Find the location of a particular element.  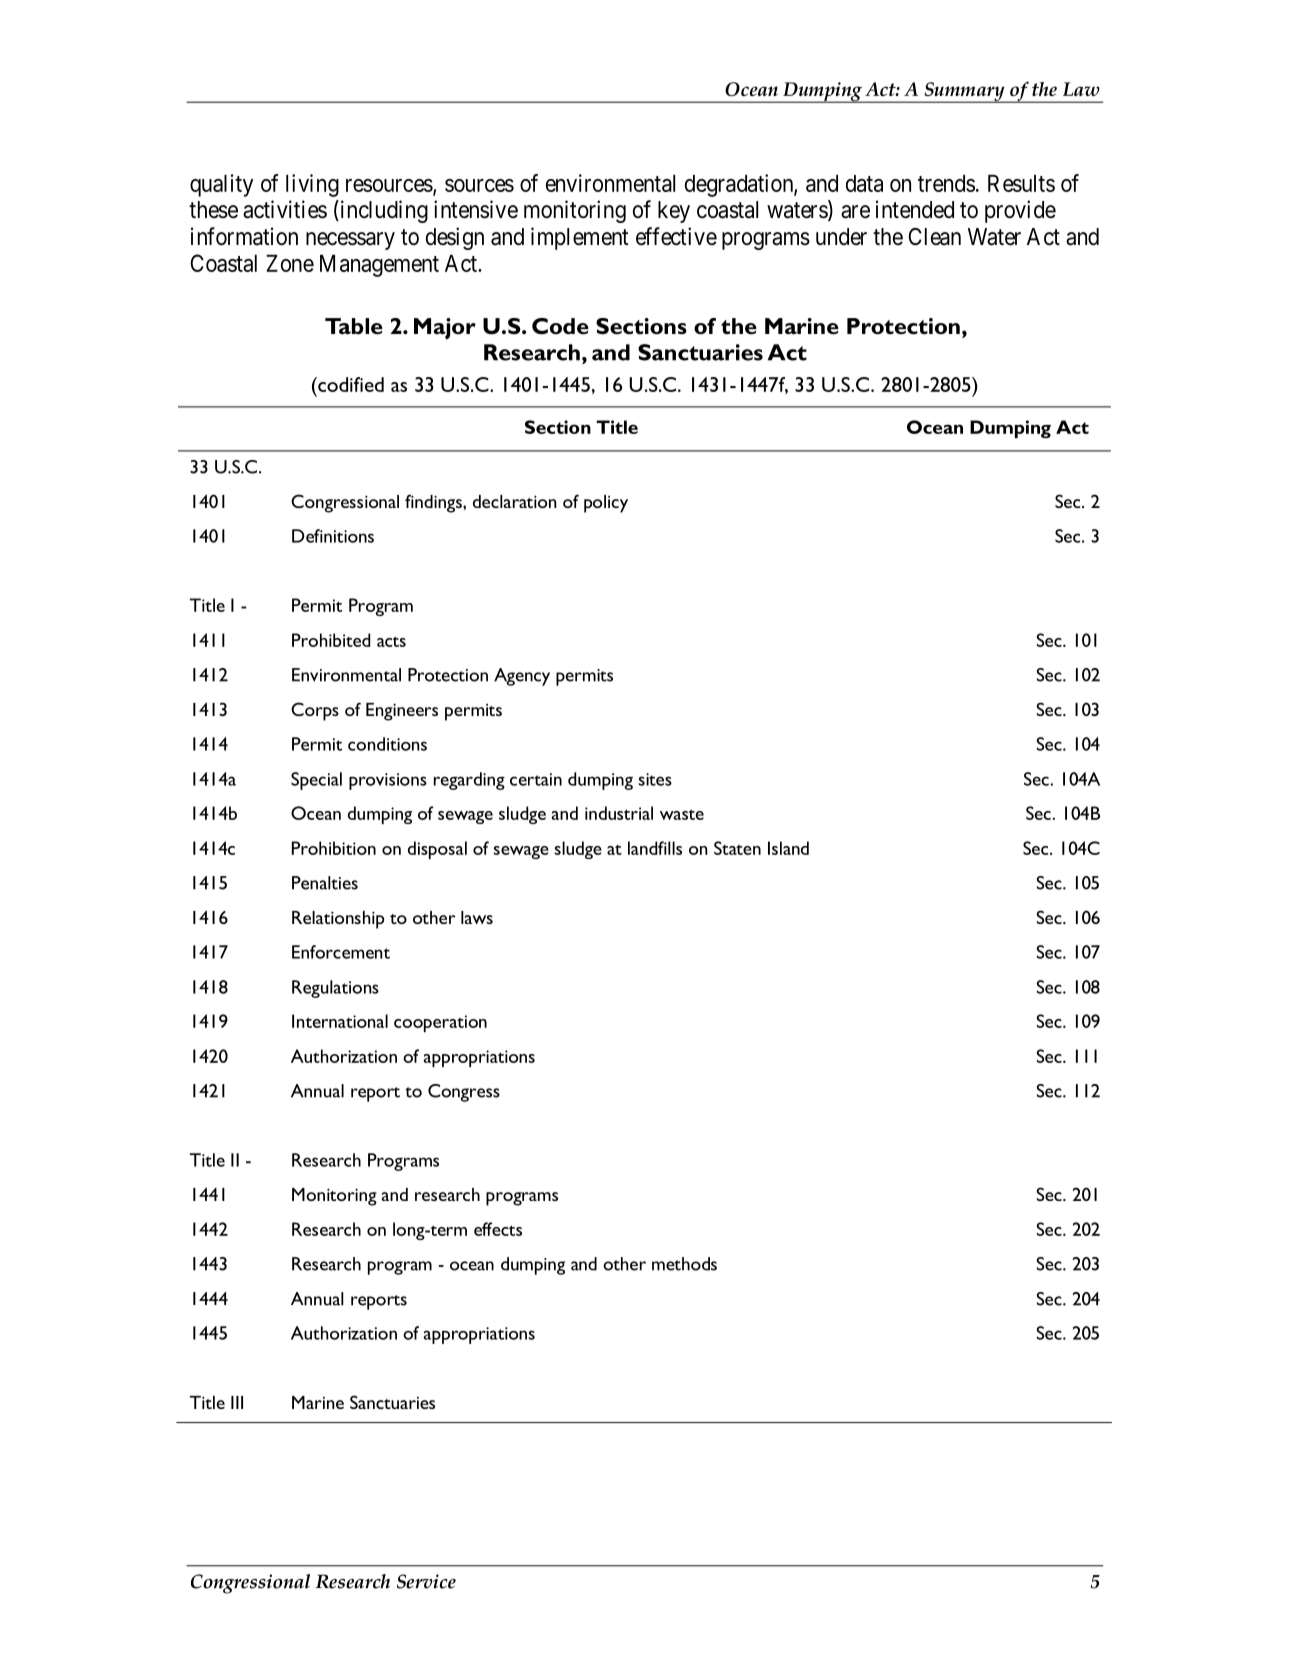

effects is located at coordinates (498, 1229).
